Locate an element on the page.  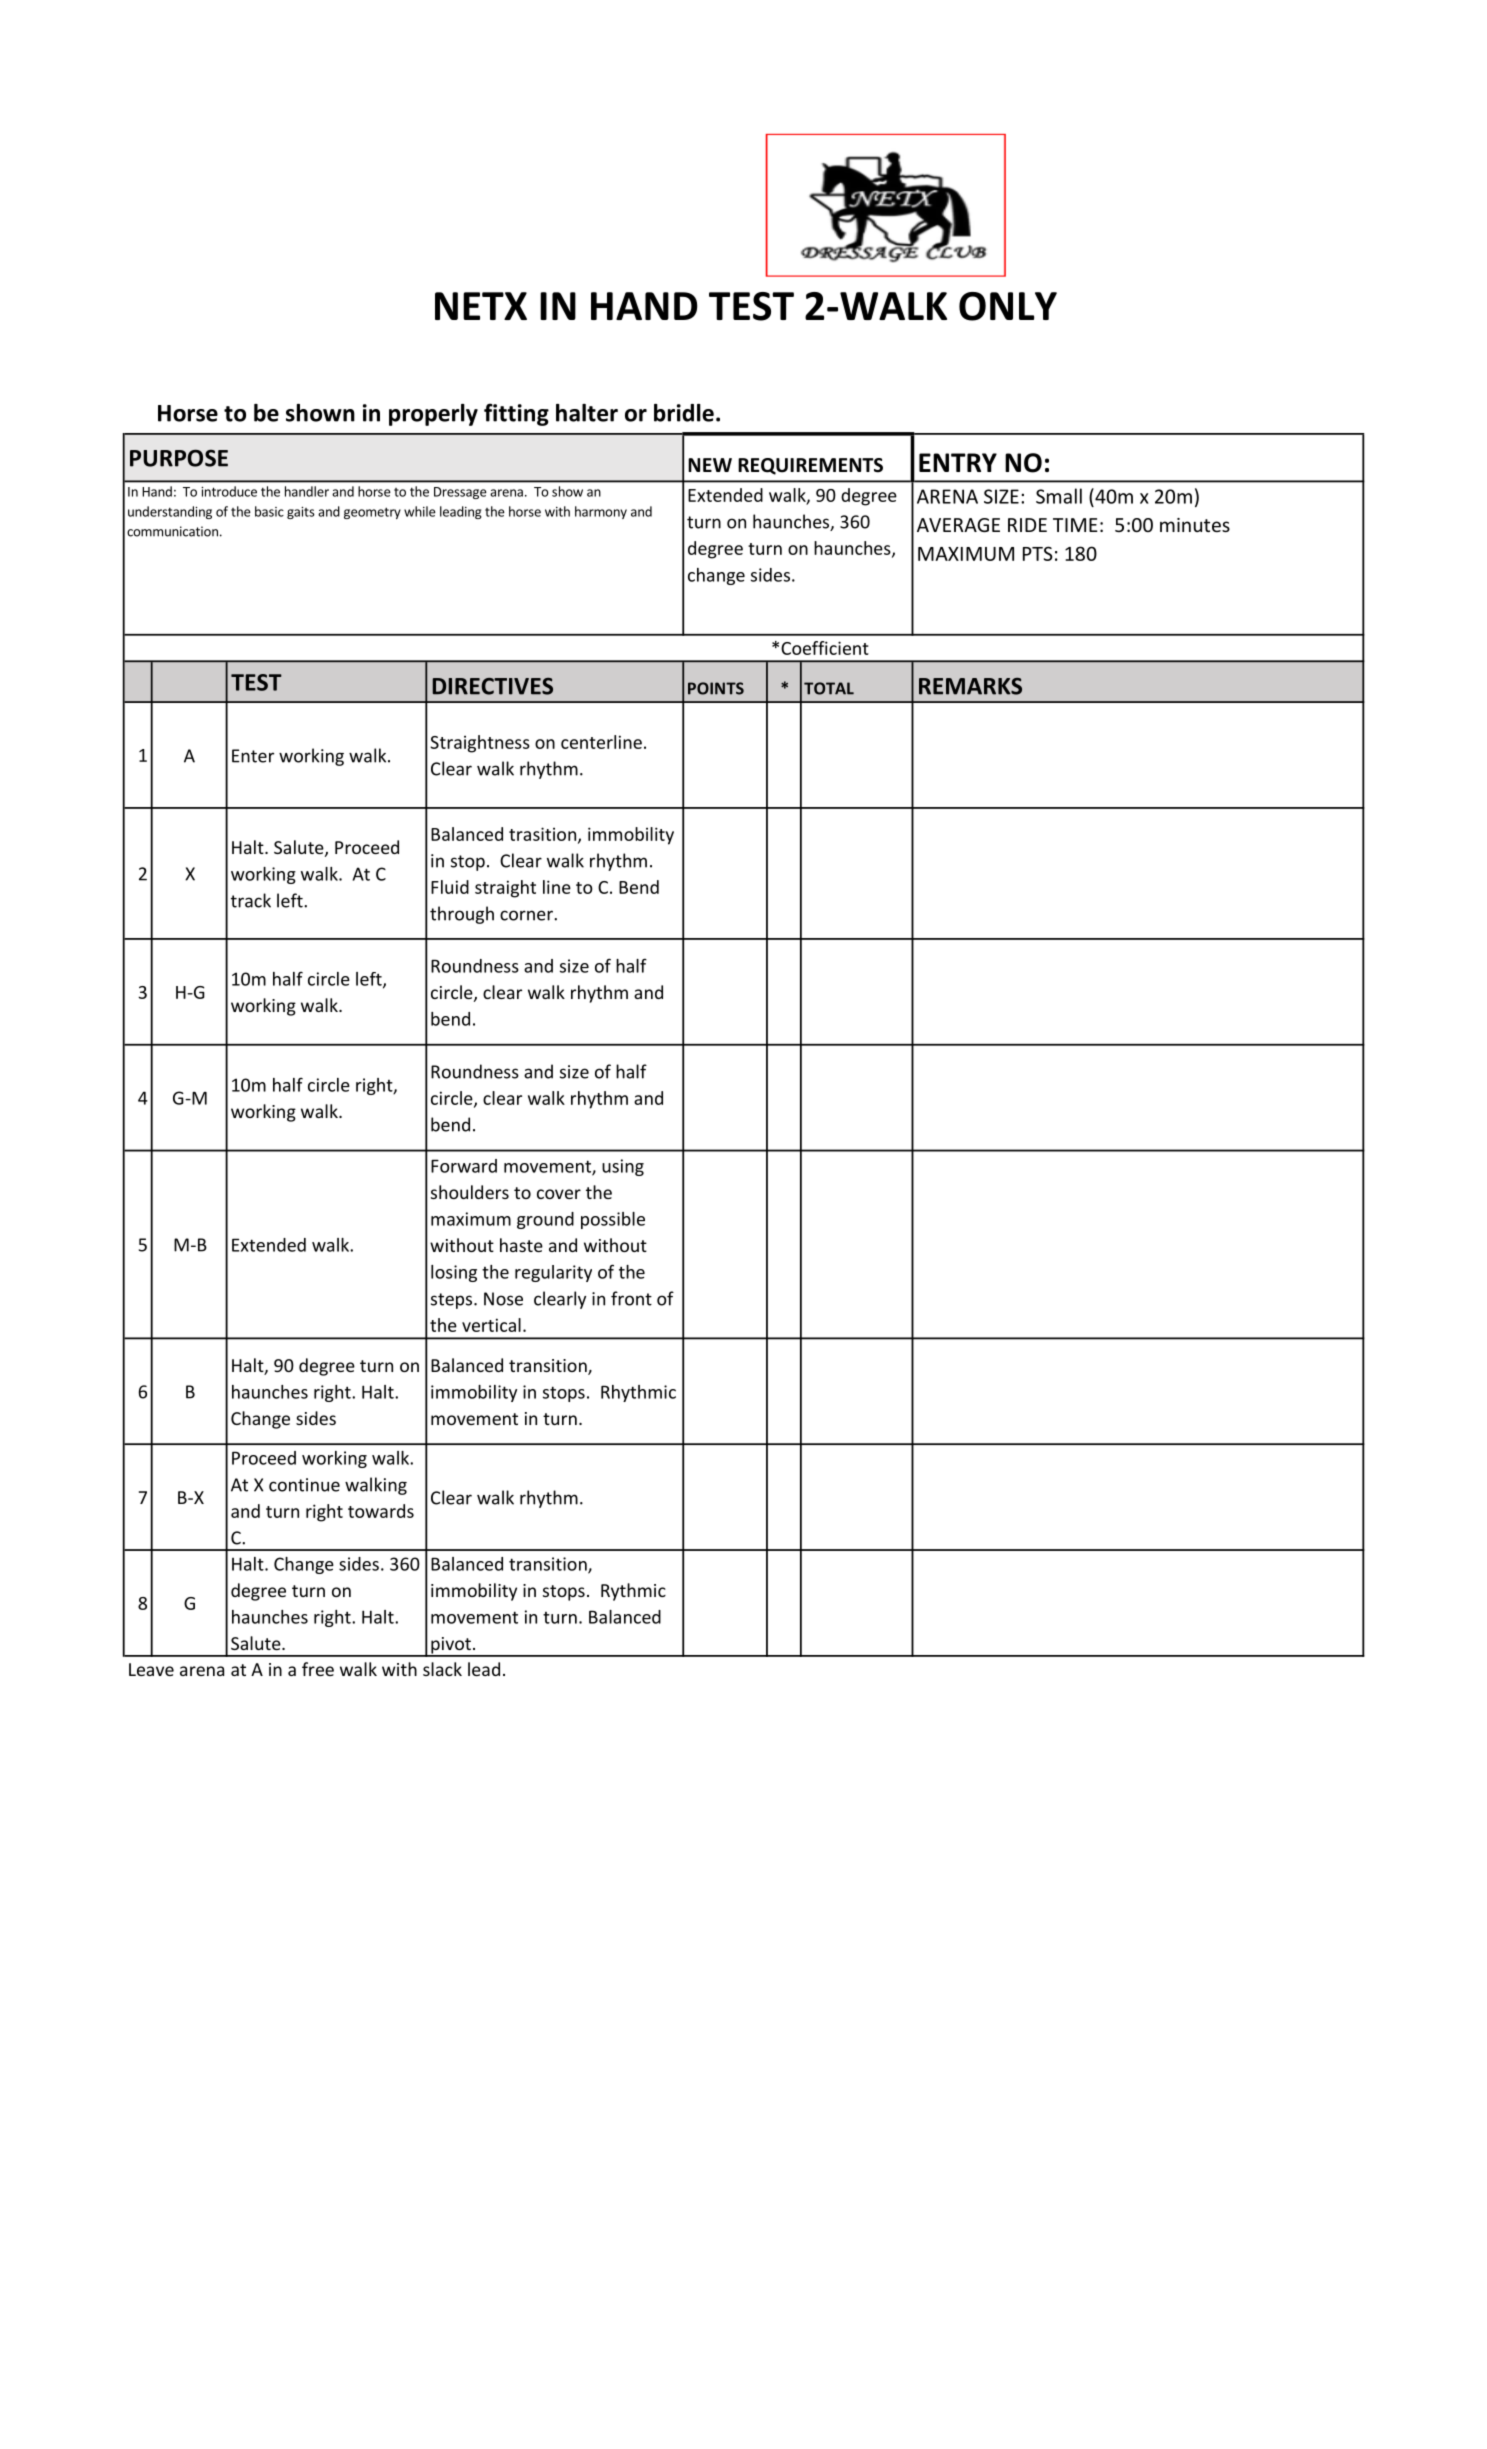
REMARKS is located at coordinates (970, 686).
